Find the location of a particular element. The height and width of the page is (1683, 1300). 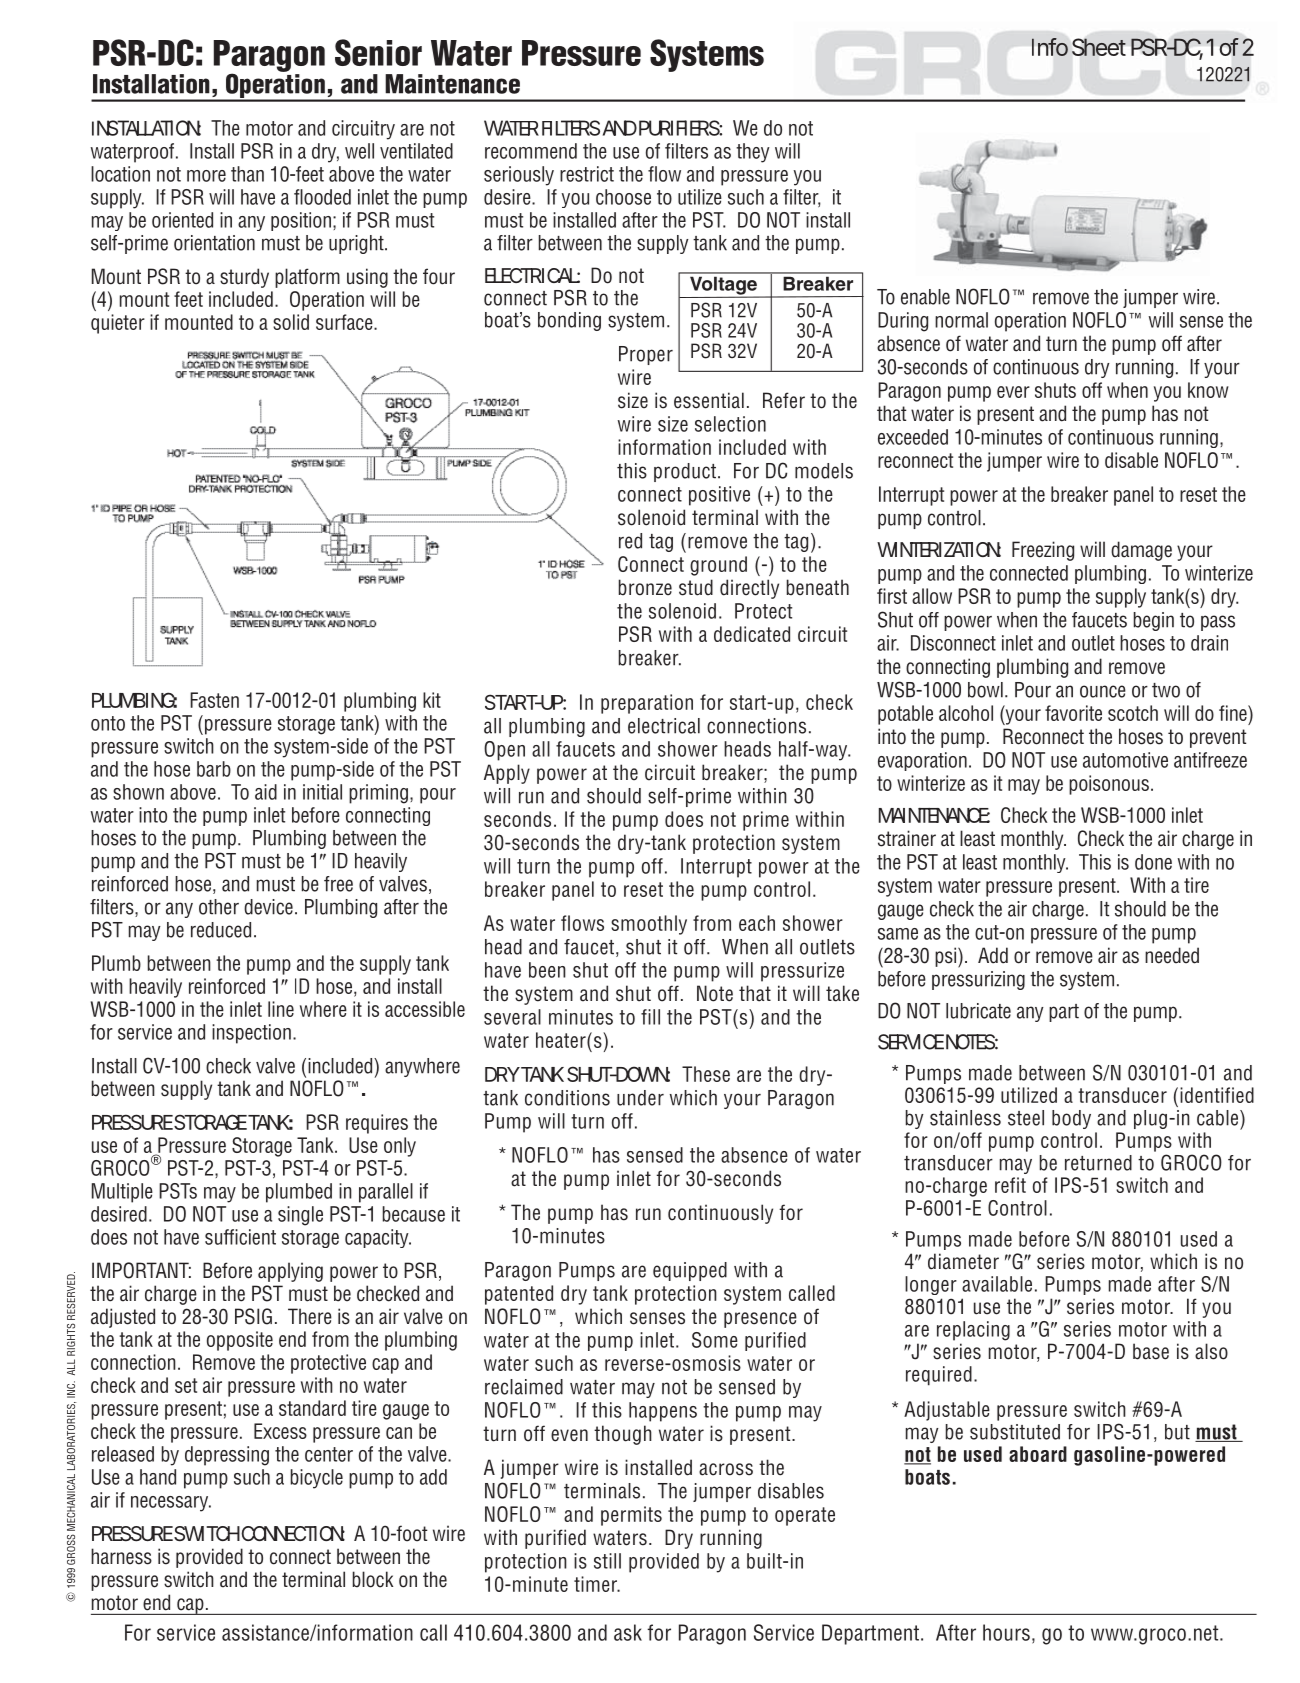

Fasten is located at coordinates (214, 700).
